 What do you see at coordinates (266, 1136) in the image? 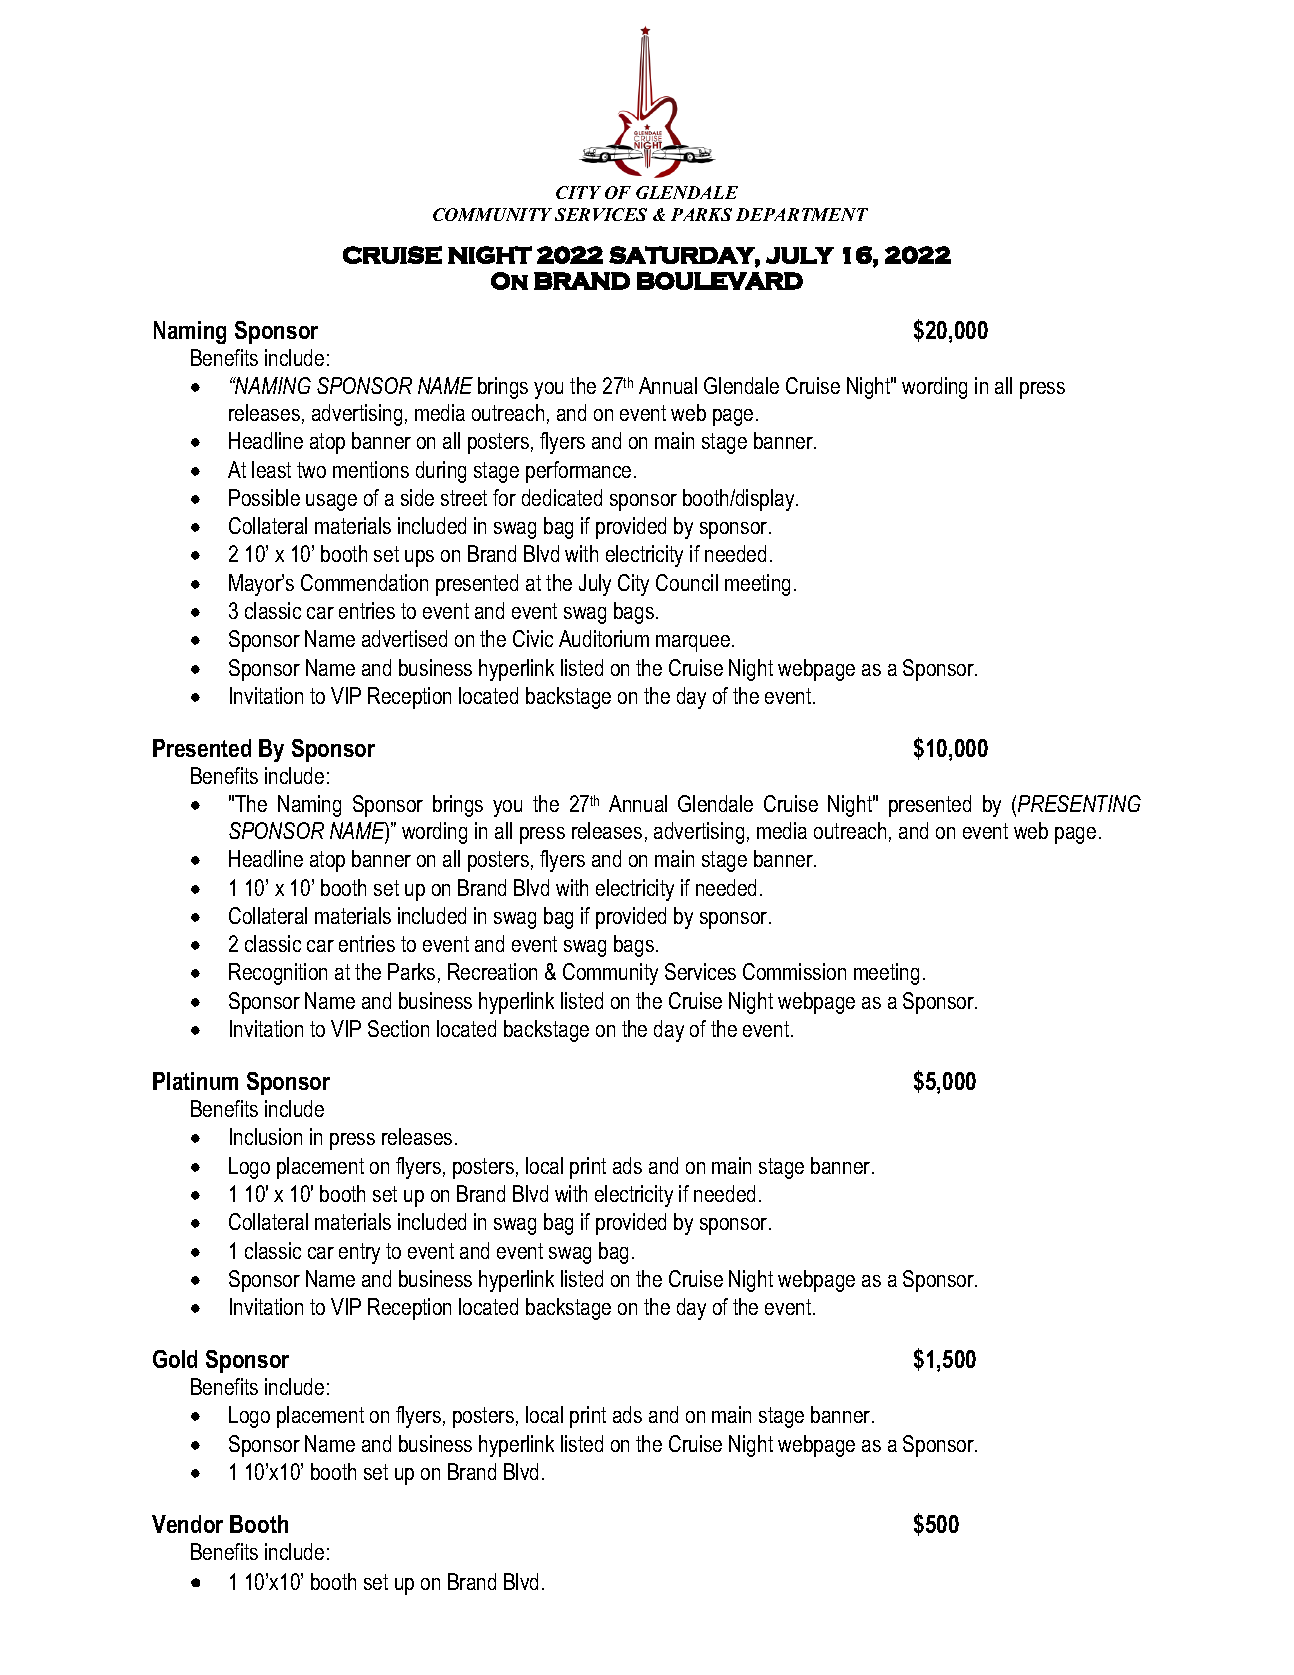
I see `Inclusion` at bounding box center [266, 1136].
